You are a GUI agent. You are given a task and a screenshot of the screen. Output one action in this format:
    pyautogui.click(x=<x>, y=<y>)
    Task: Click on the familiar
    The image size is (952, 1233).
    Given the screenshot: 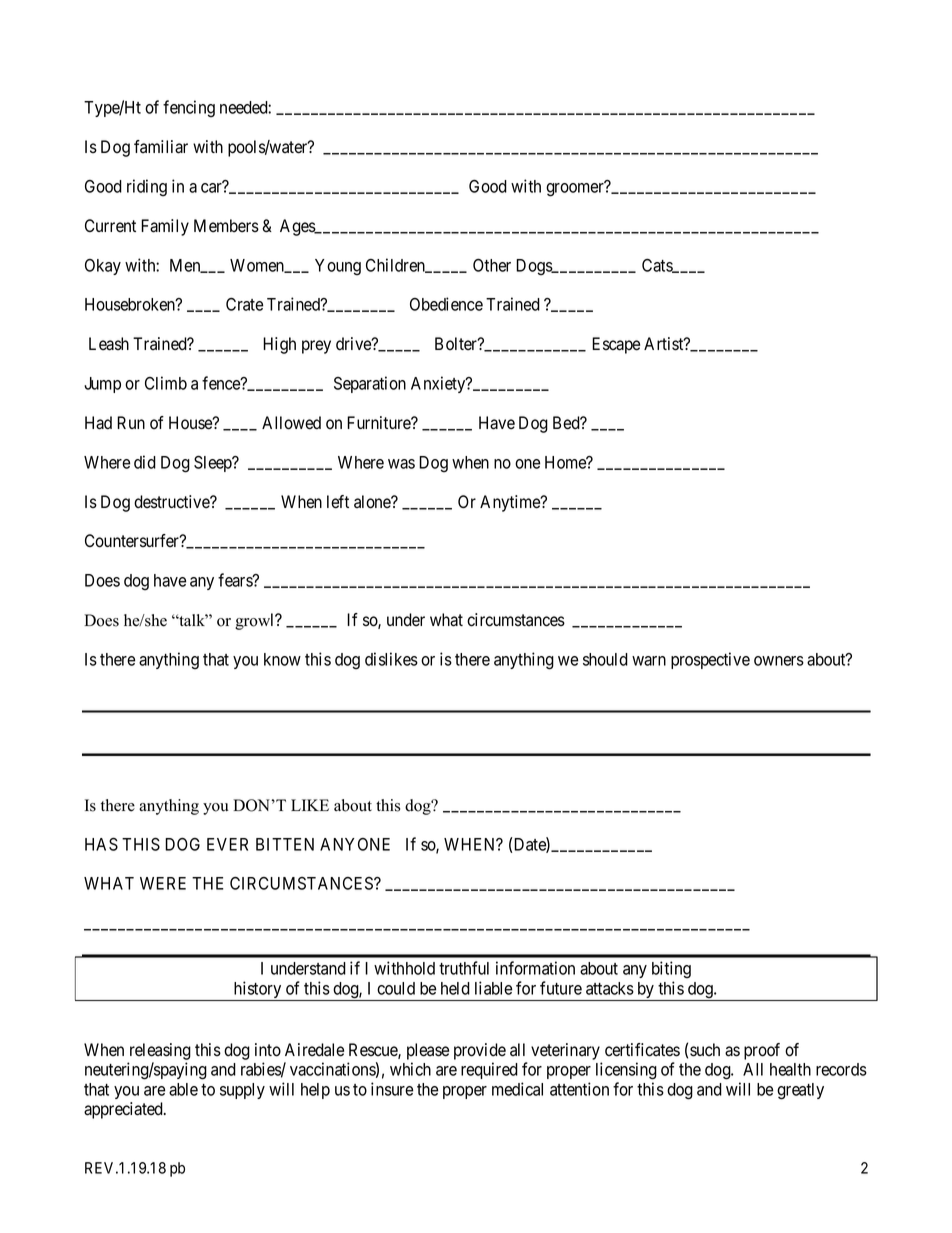 What is the action you would take?
    pyautogui.click(x=161, y=147)
